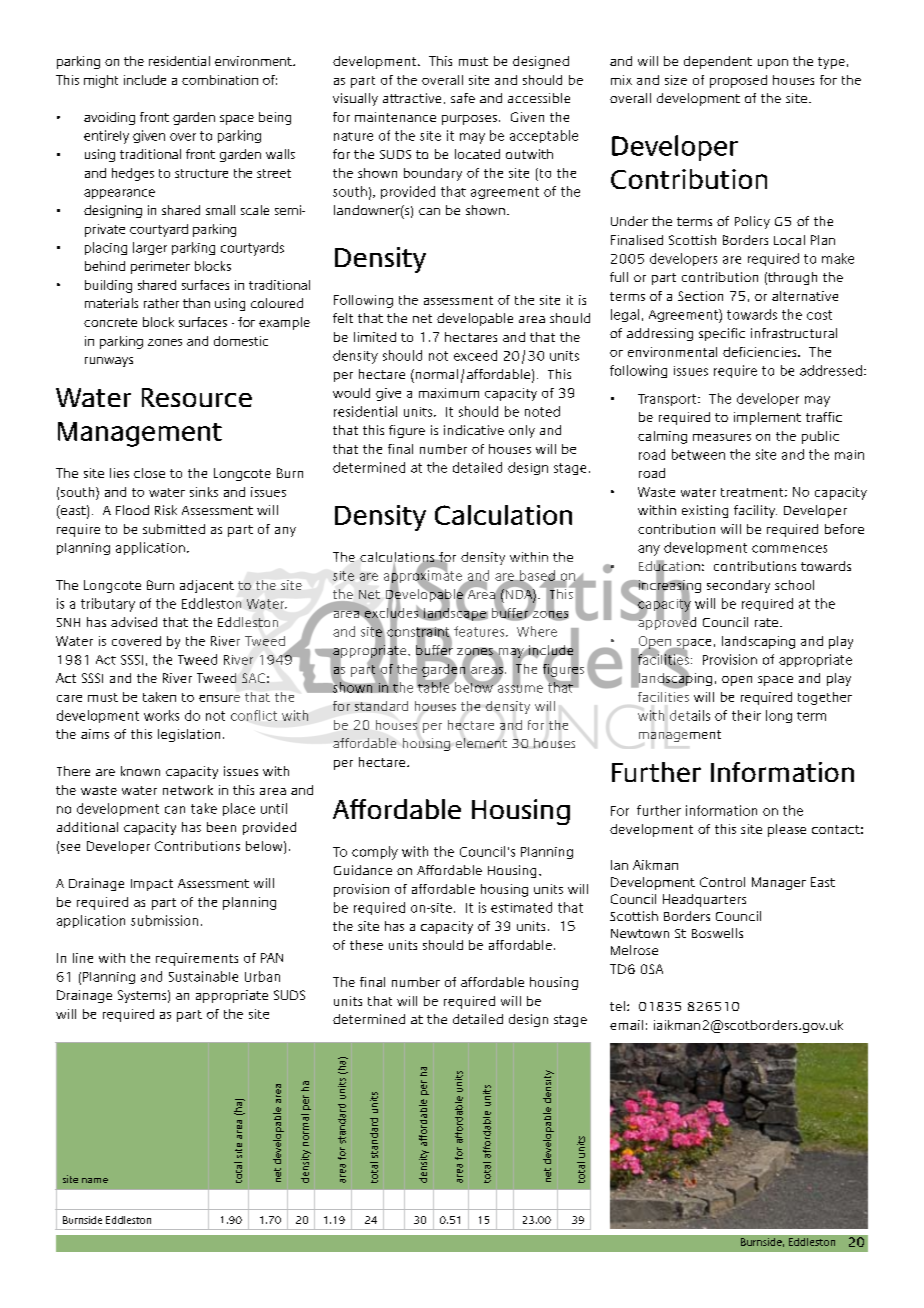  Describe the element at coordinates (738, 81) in the screenshot. I see `proposed` at that location.
